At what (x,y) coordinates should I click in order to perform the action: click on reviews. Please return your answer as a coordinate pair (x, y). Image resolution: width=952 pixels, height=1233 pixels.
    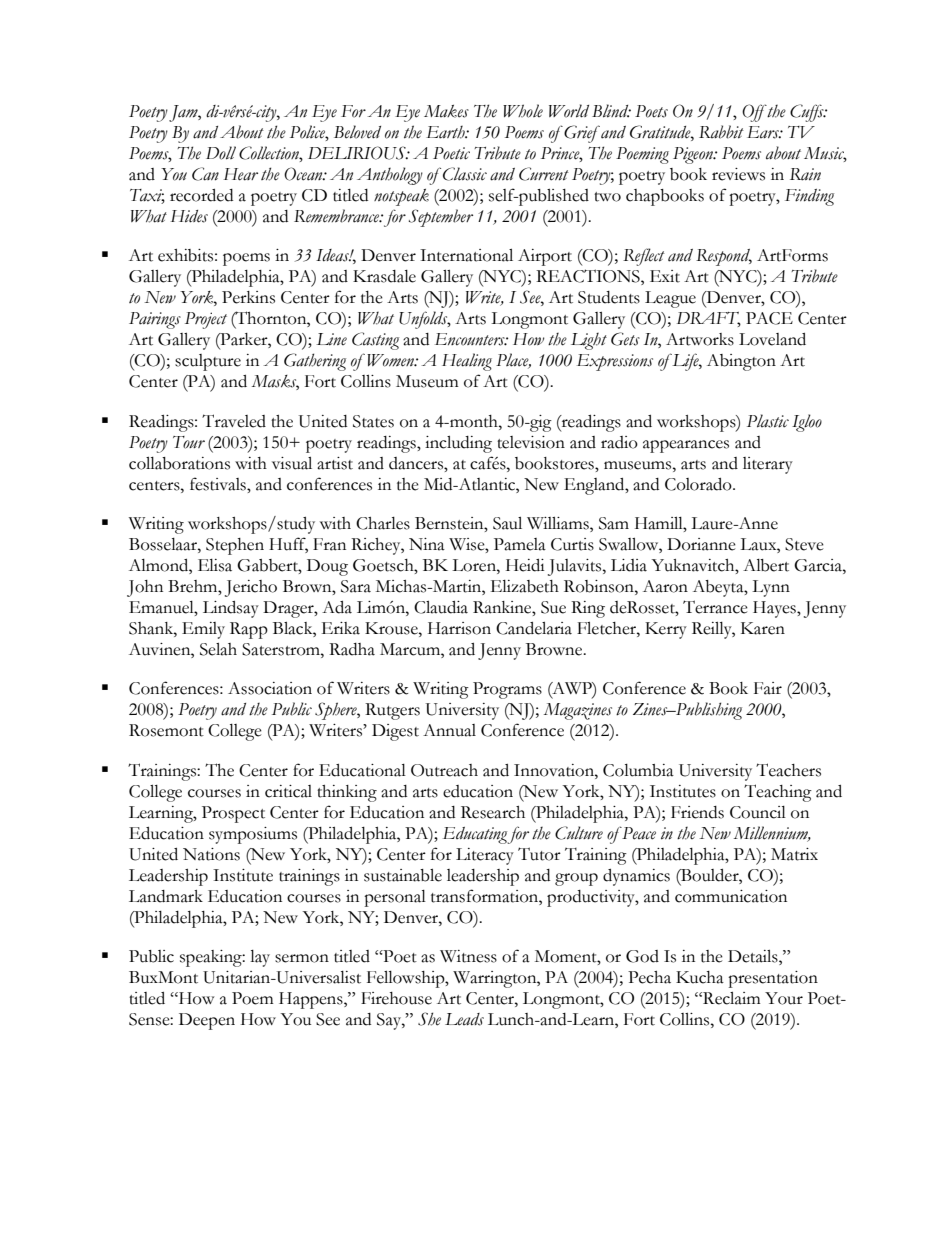
    Looking at the image, I should click on (738, 174).
